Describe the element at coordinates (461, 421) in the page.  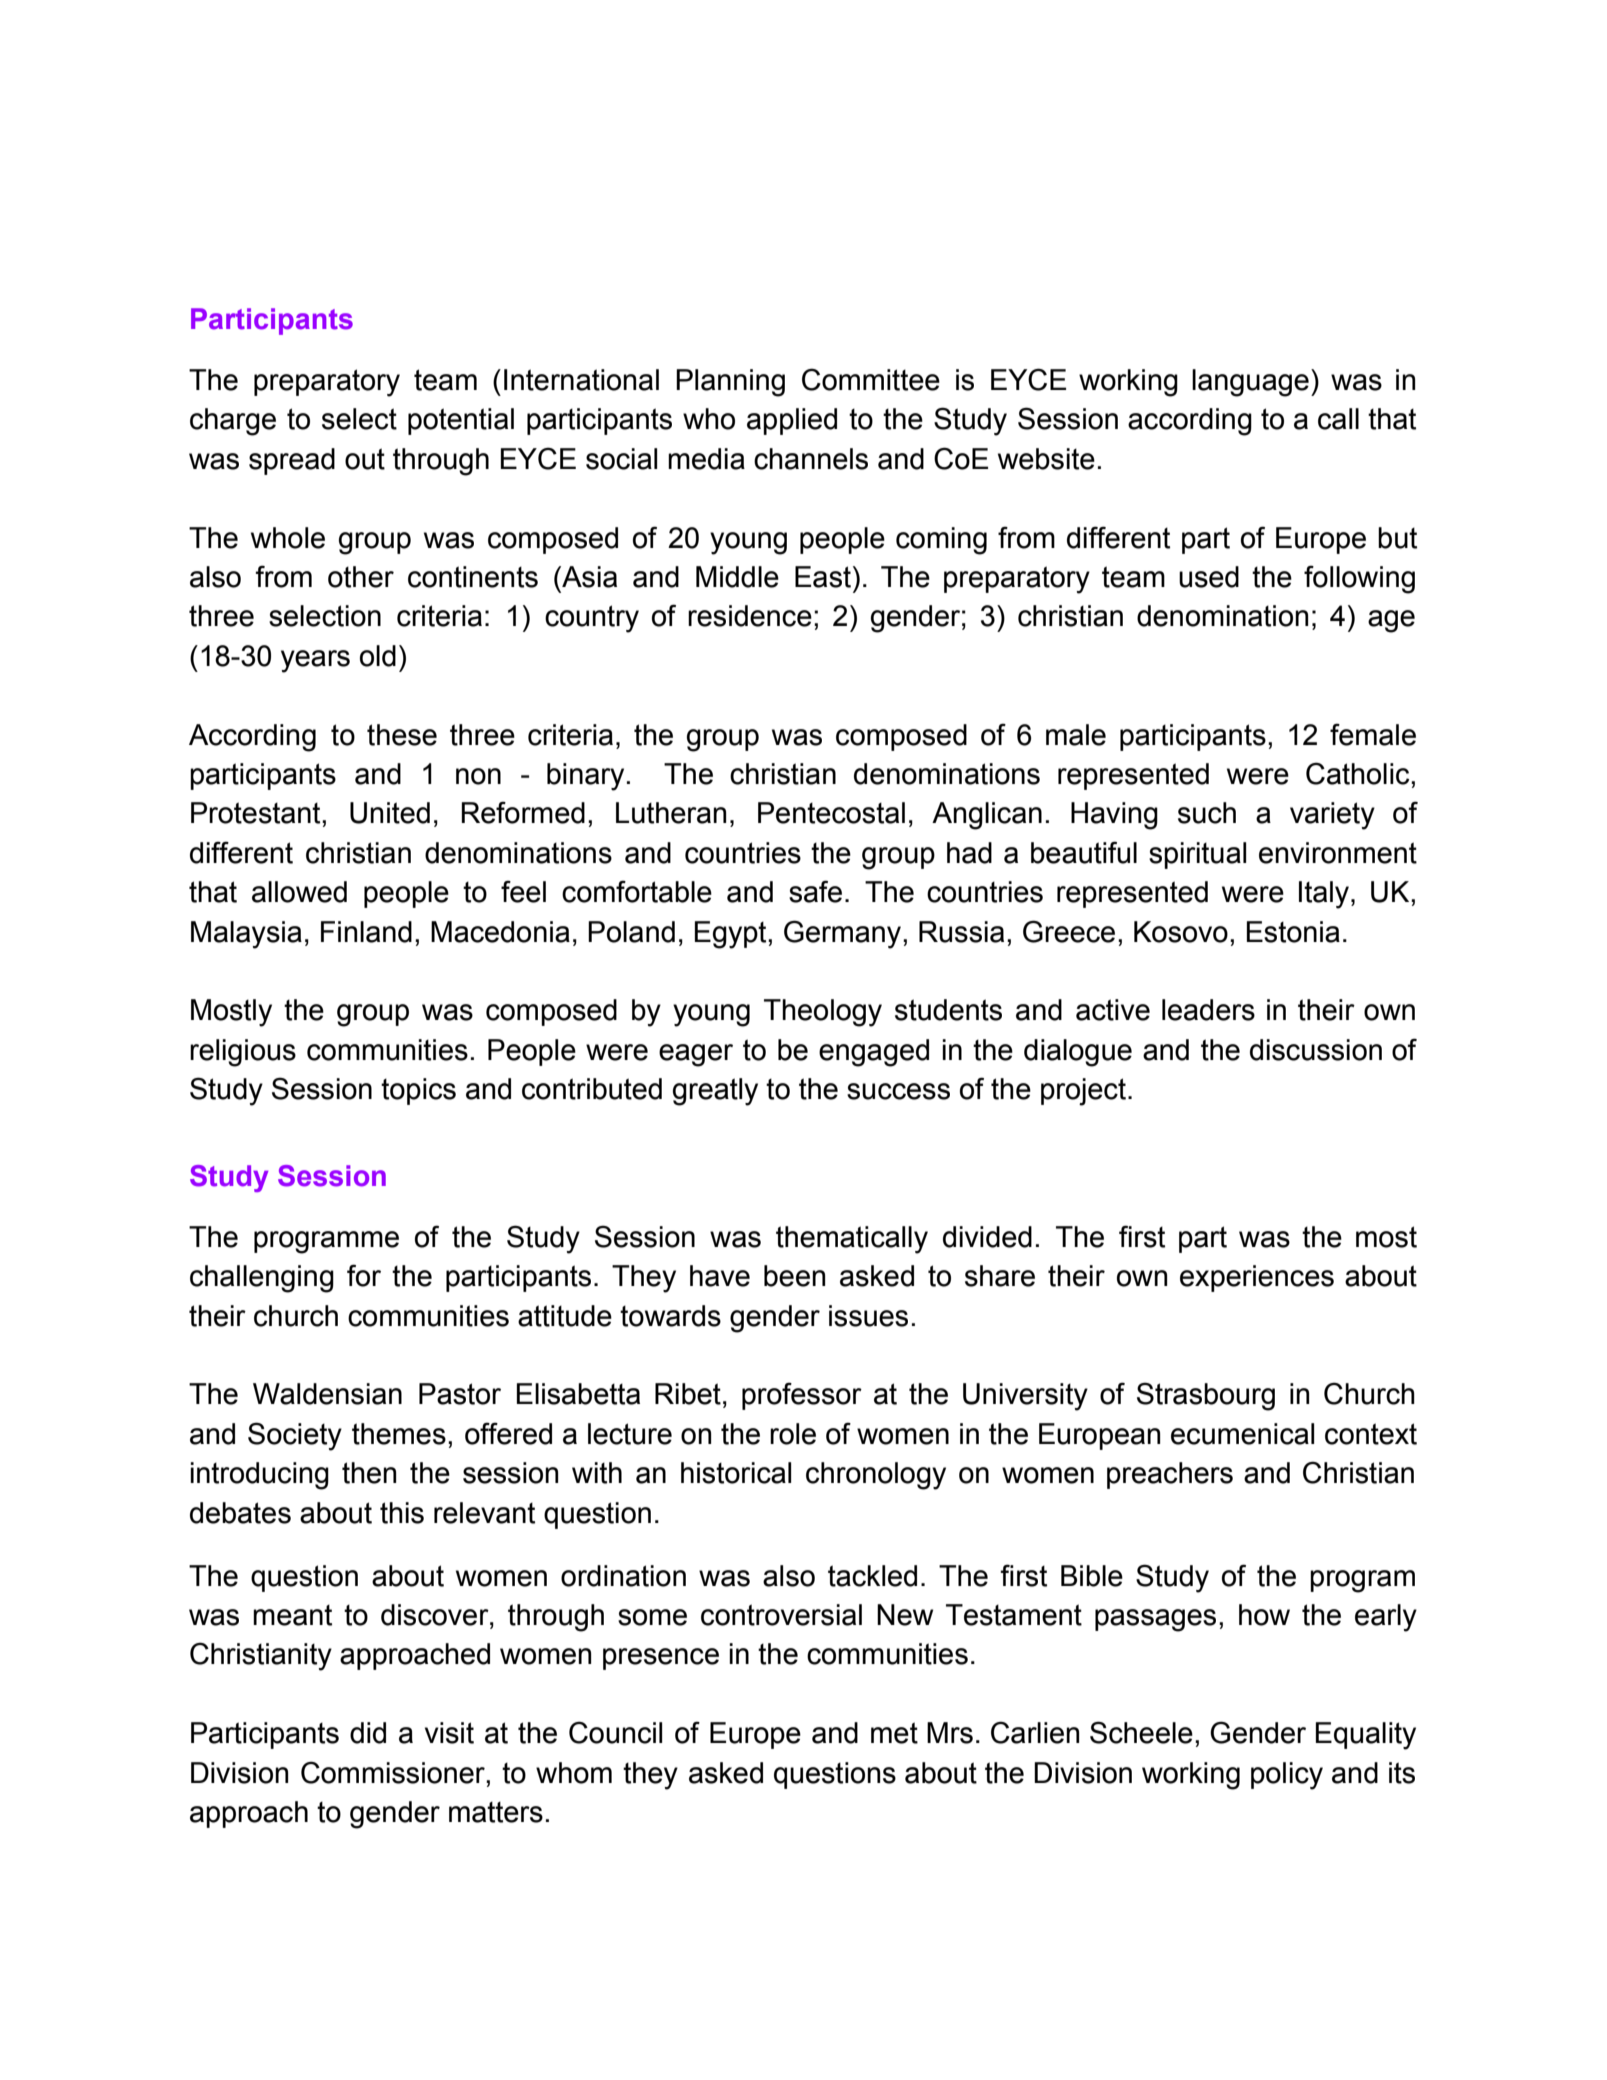
I see `potential` at that location.
